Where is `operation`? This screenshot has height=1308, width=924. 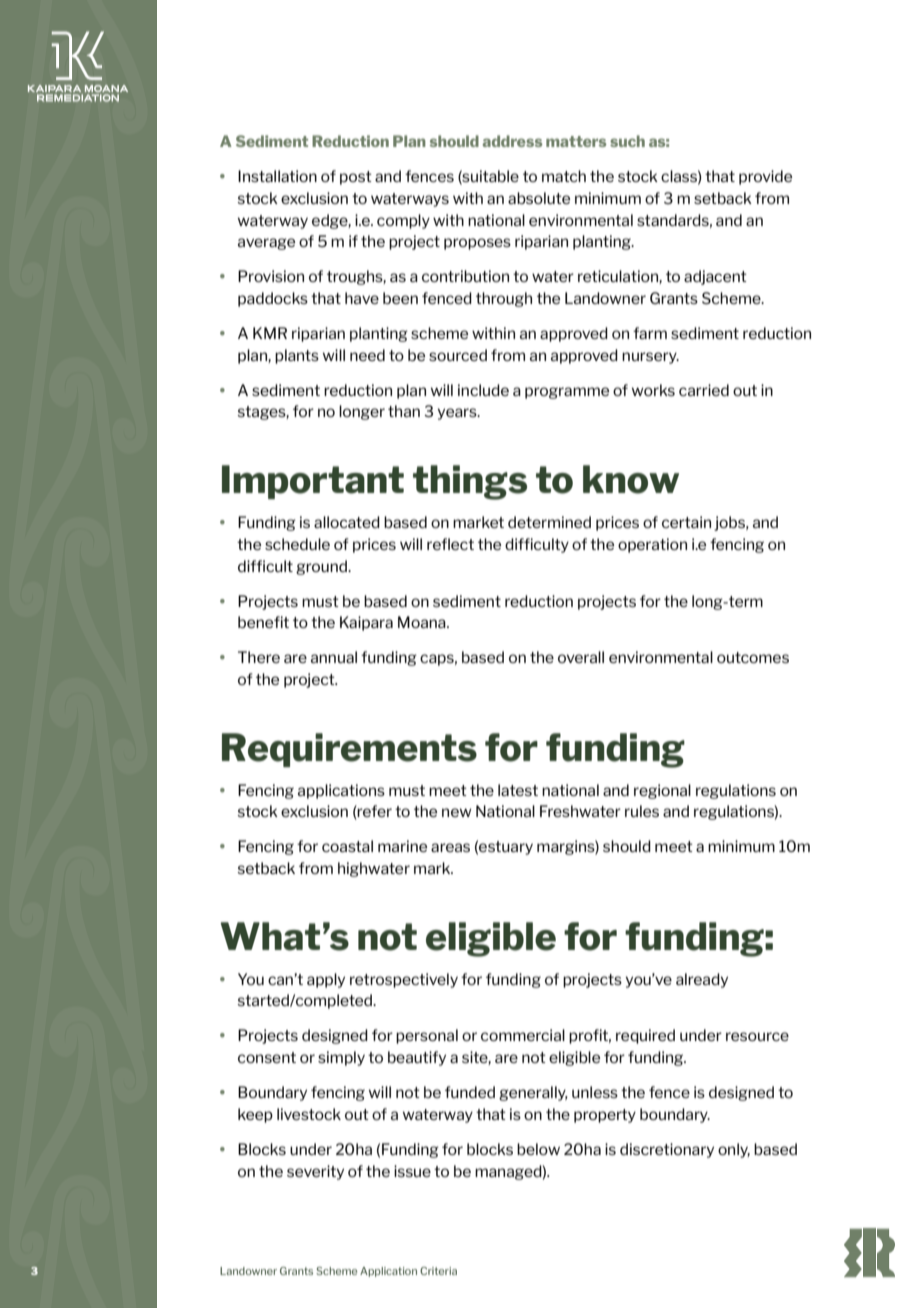
operation is located at coordinates (652, 545).
